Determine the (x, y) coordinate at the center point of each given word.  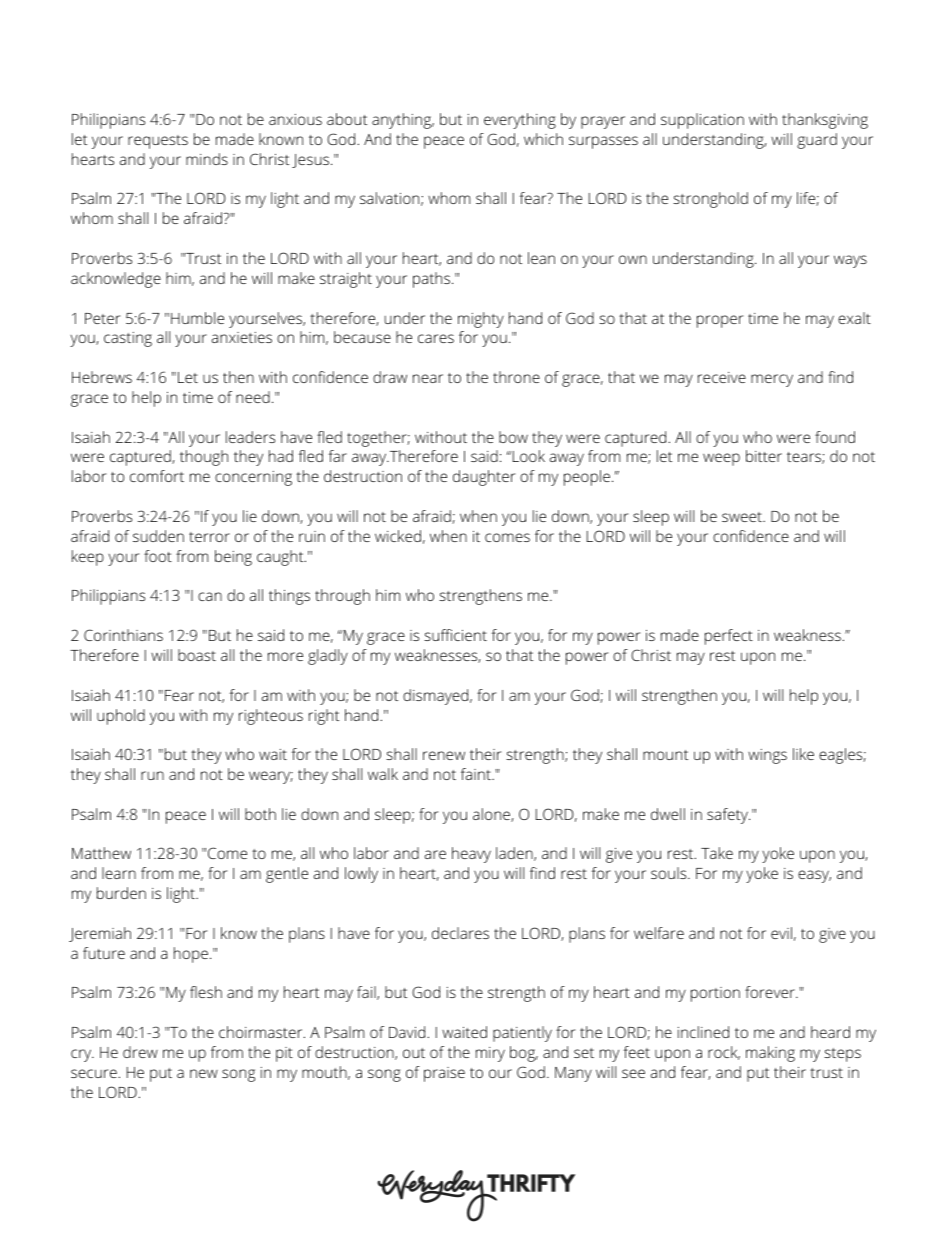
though (204, 458)
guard (817, 141)
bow (513, 437)
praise (444, 1074)
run (152, 775)
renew (444, 755)
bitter (764, 456)
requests (158, 142)
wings (767, 756)
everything (520, 121)
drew (140, 1052)
